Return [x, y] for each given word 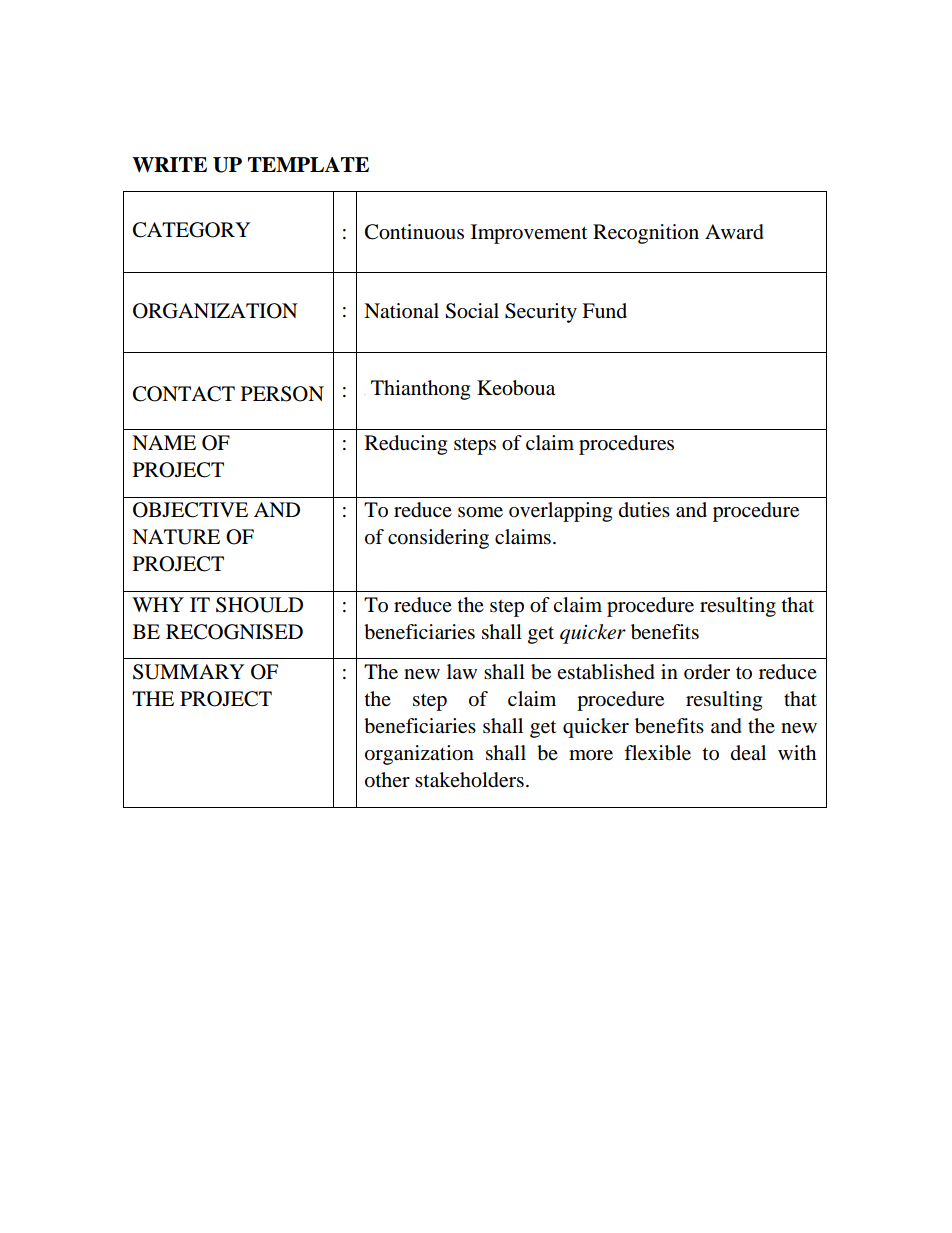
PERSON [282, 394]
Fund [604, 310]
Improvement [529, 234]
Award [734, 232]
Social [472, 311]
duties [644, 510]
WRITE [169, 165]
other [387, 780]
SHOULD [259, 605]
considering [438, 539]
